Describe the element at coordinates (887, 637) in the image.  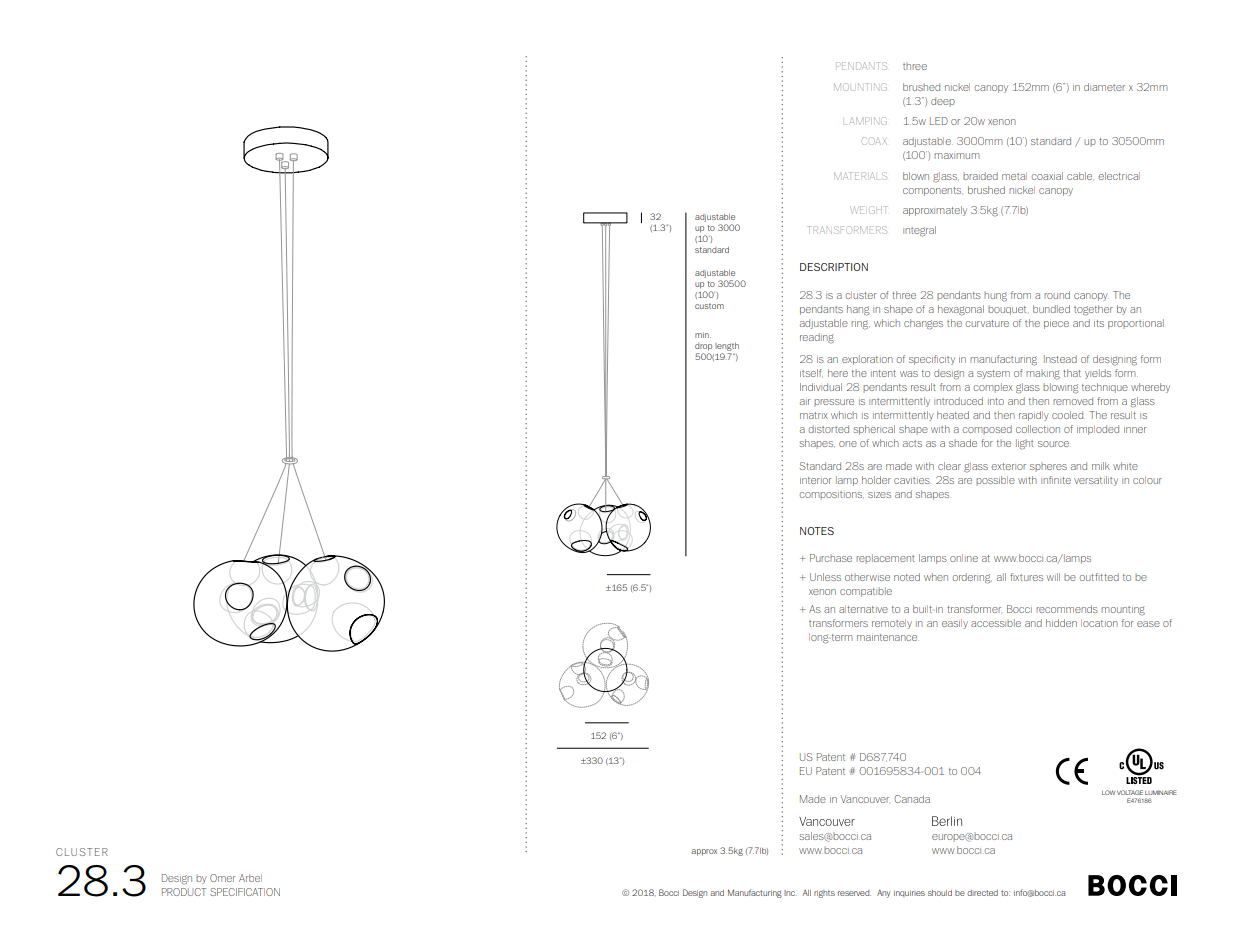
I see `maintenance` at that location.
